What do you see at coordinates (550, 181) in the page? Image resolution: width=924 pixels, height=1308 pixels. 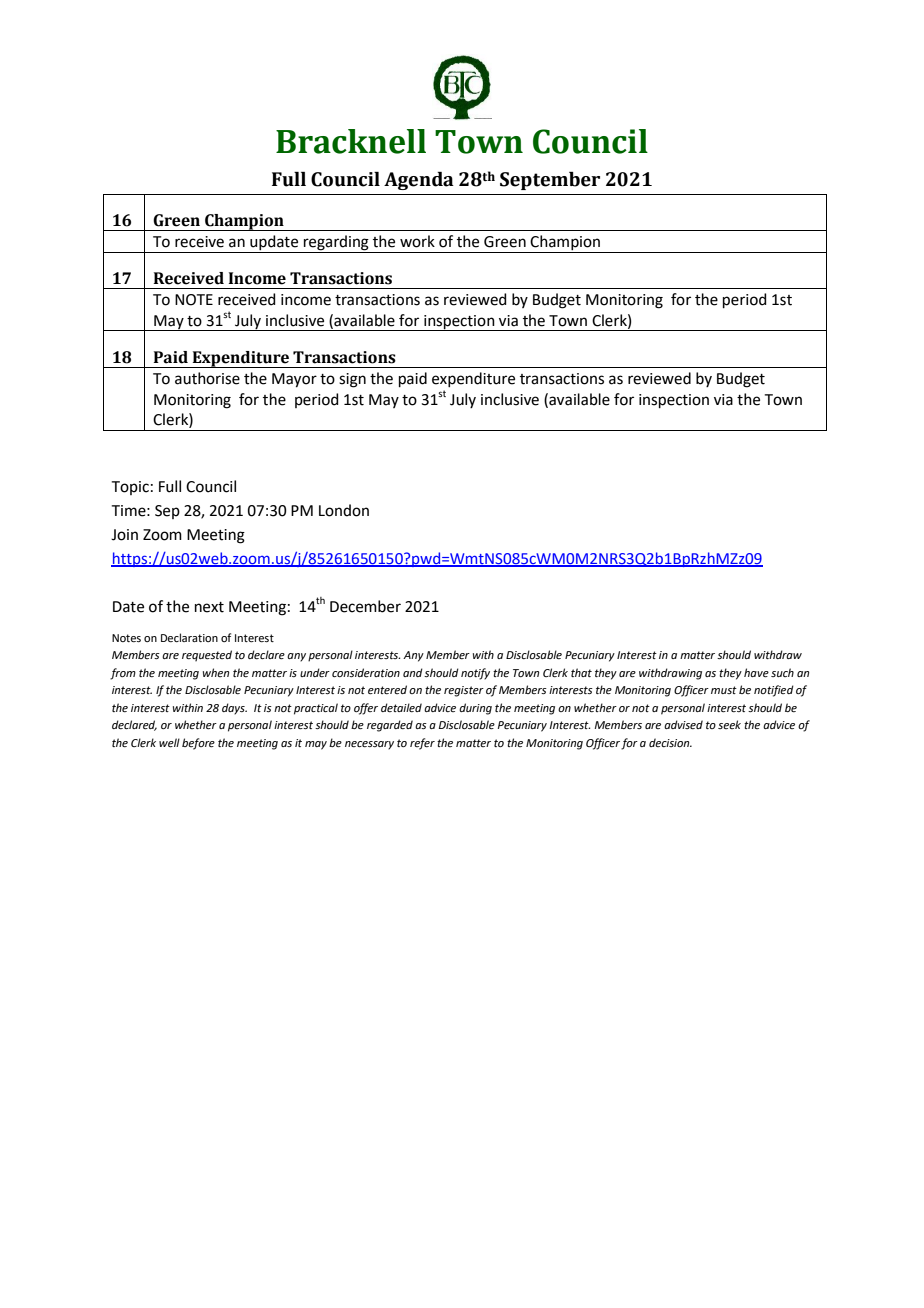 I see `September` at bounding box center [550, 181].
